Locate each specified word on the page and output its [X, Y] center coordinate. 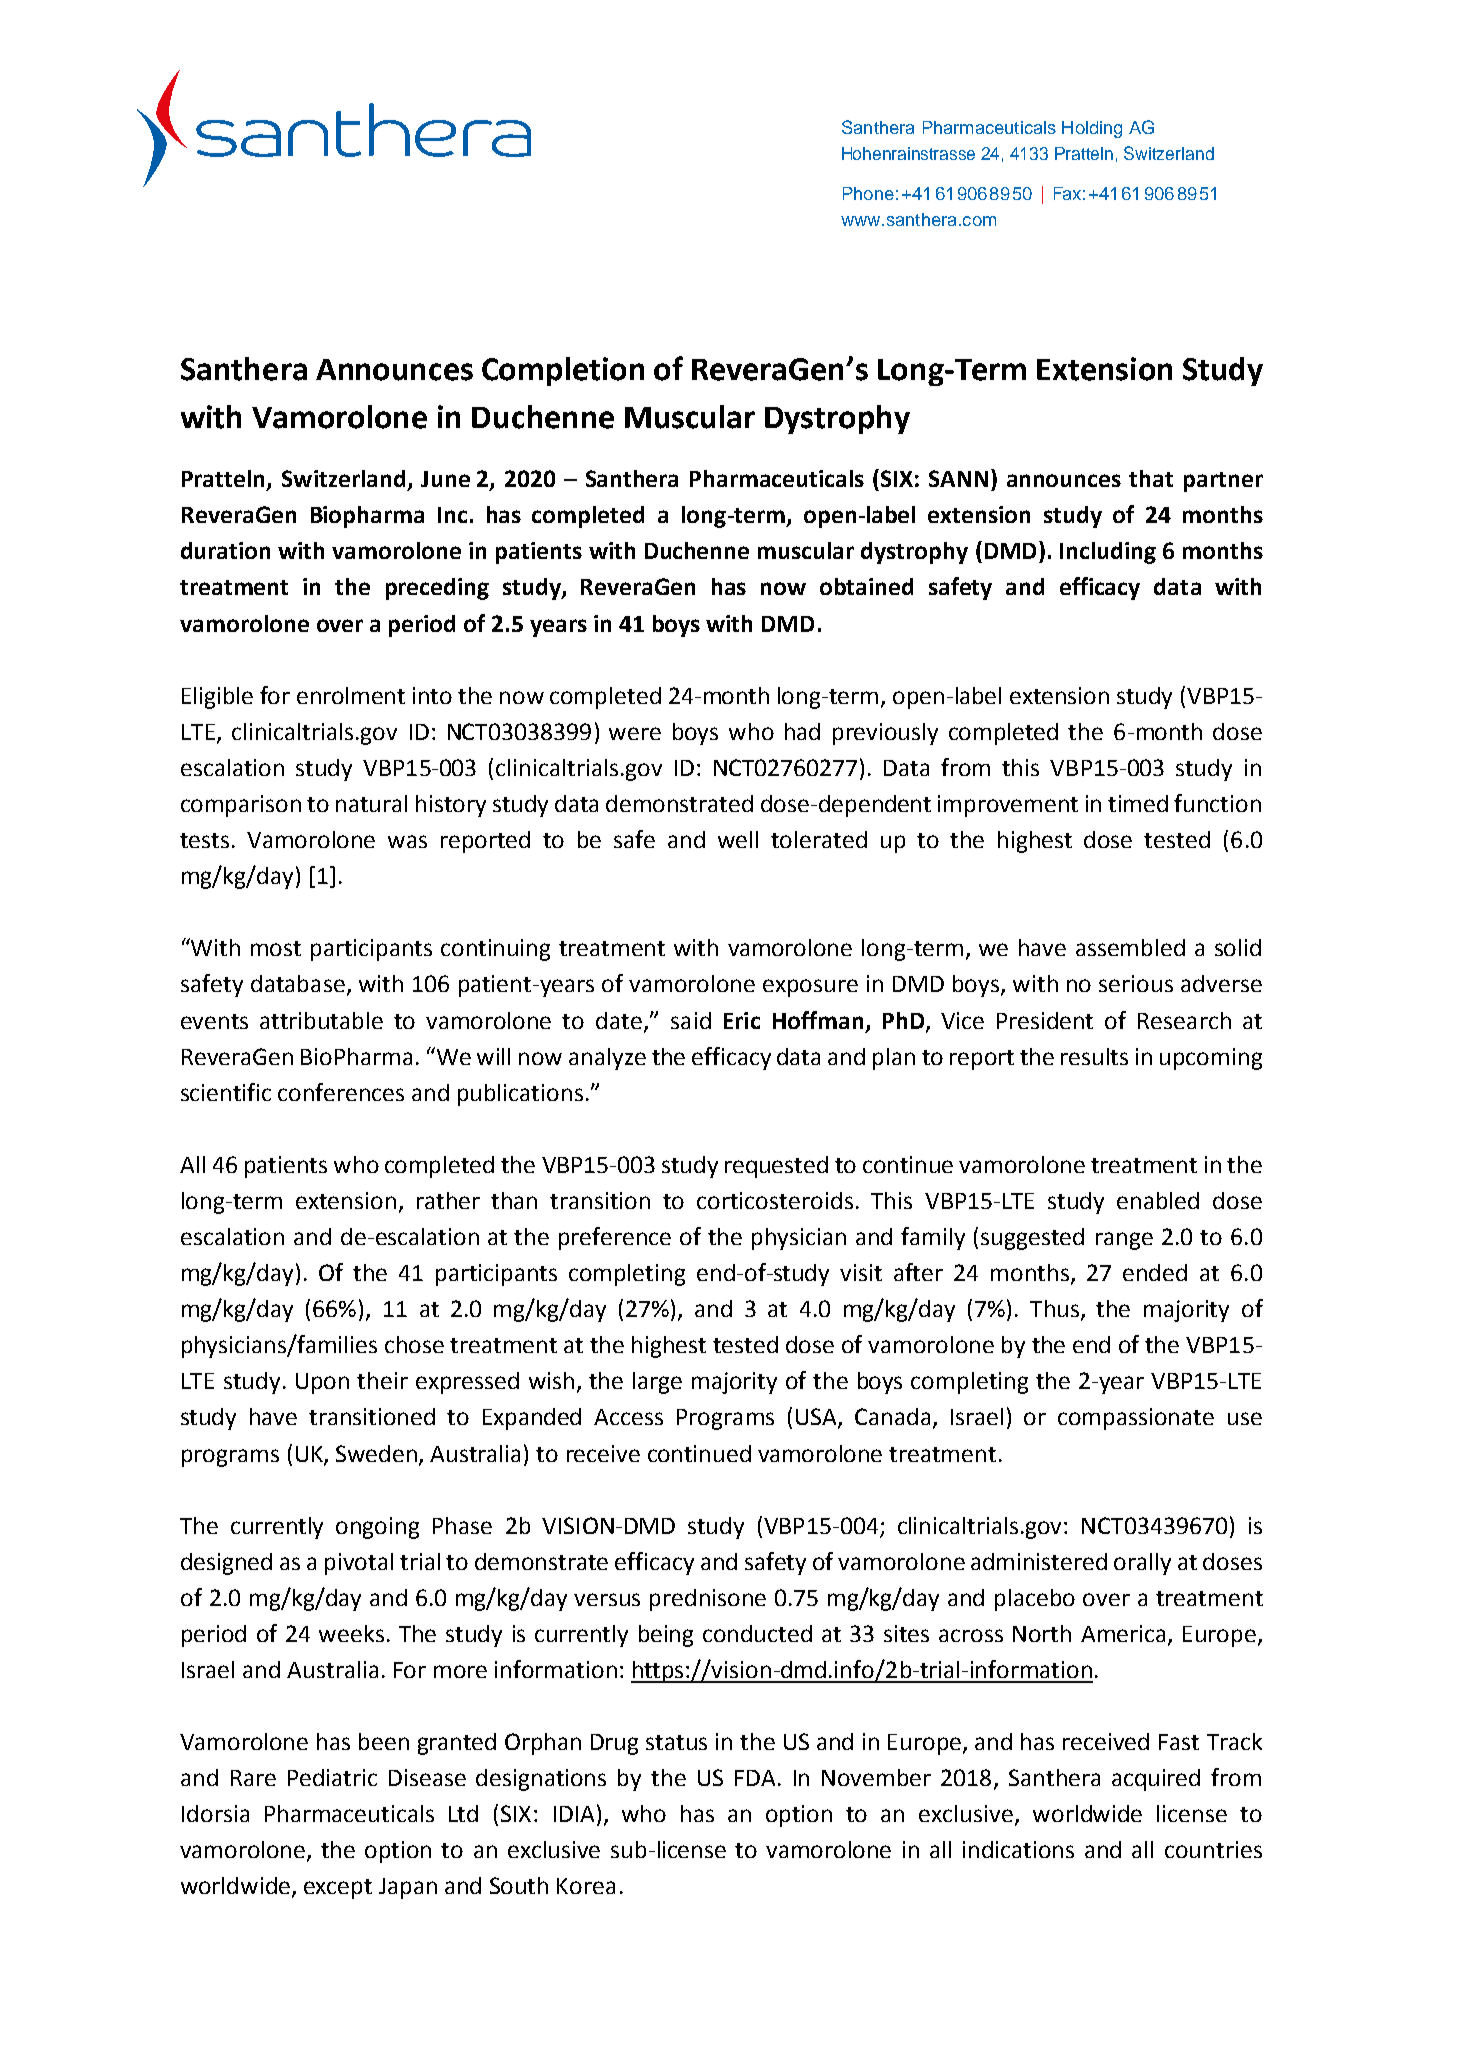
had [802, 731]
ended [1155, 1272]
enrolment [351, 695]
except [338, 1889]
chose [414, 1344]
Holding [1092, 129]
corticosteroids [775, 1200]
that [1151, 478]
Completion [563, 371]
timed [1138, 803]
